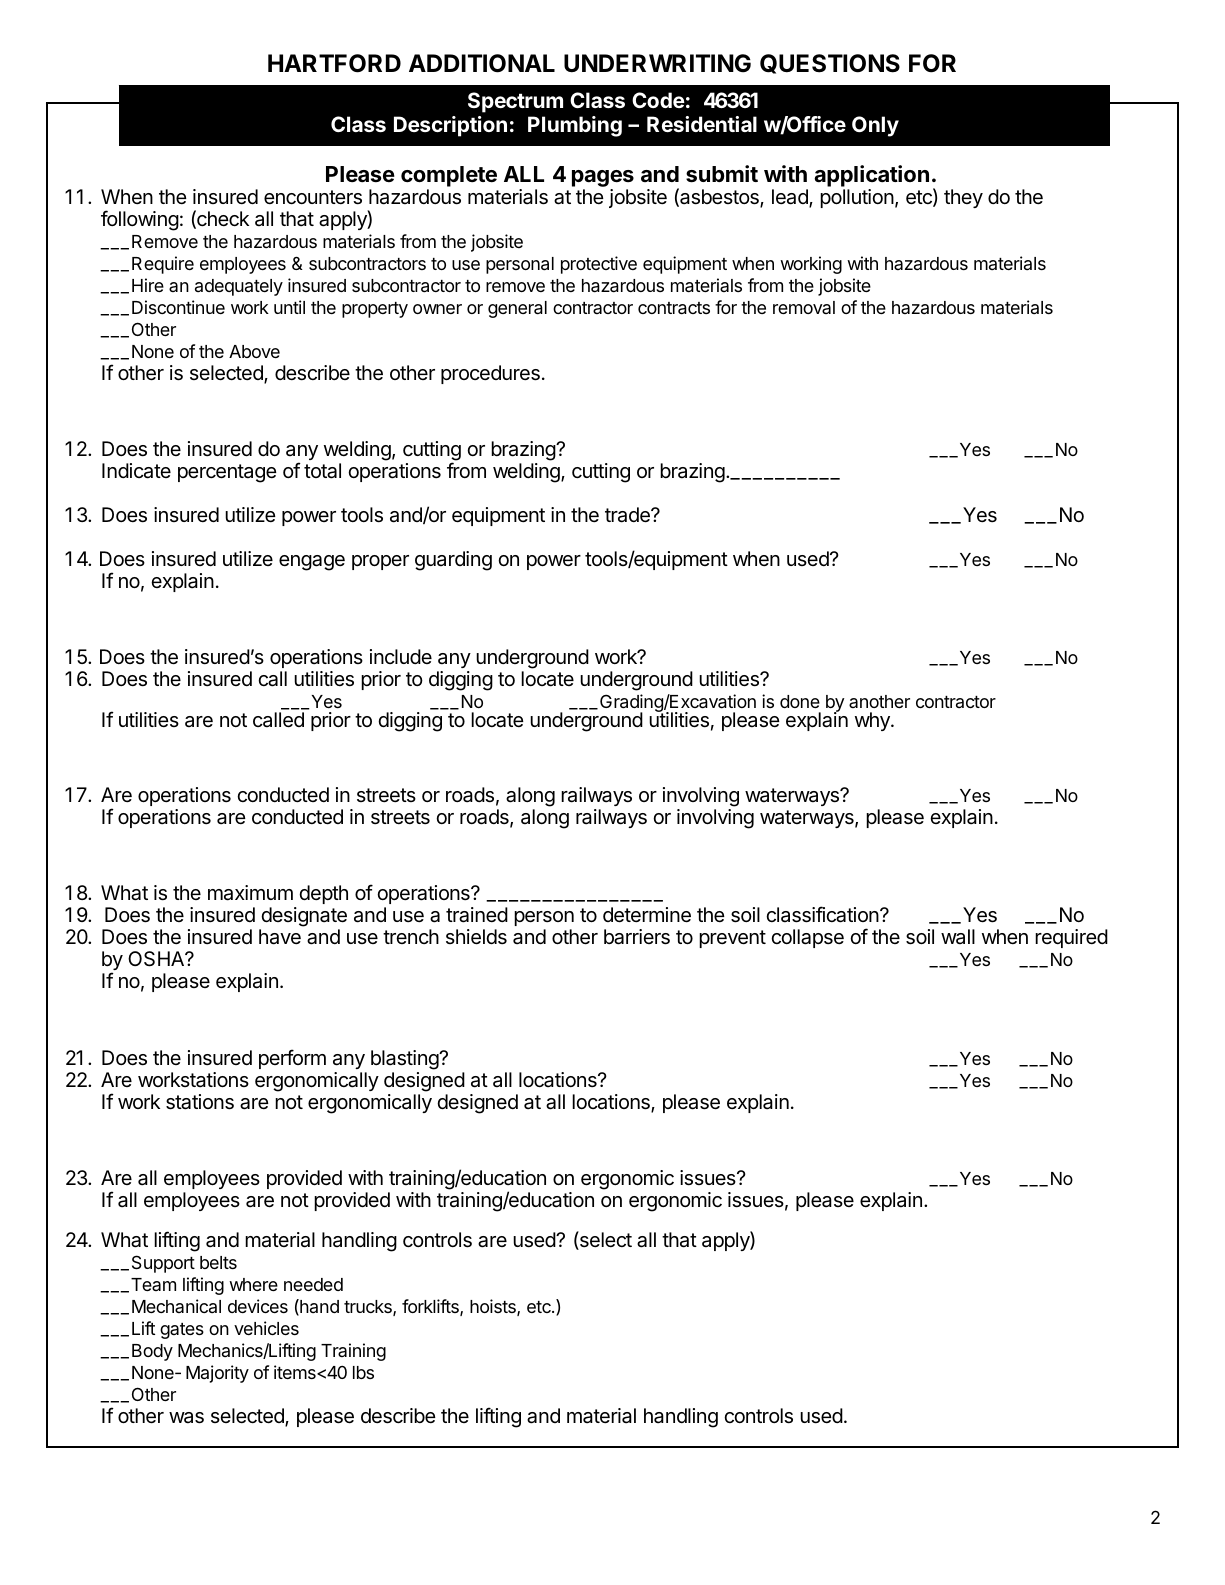  What do you see at coordinates (476, 937) in the page?
I see `shields` at bounding box center [476, 937].
